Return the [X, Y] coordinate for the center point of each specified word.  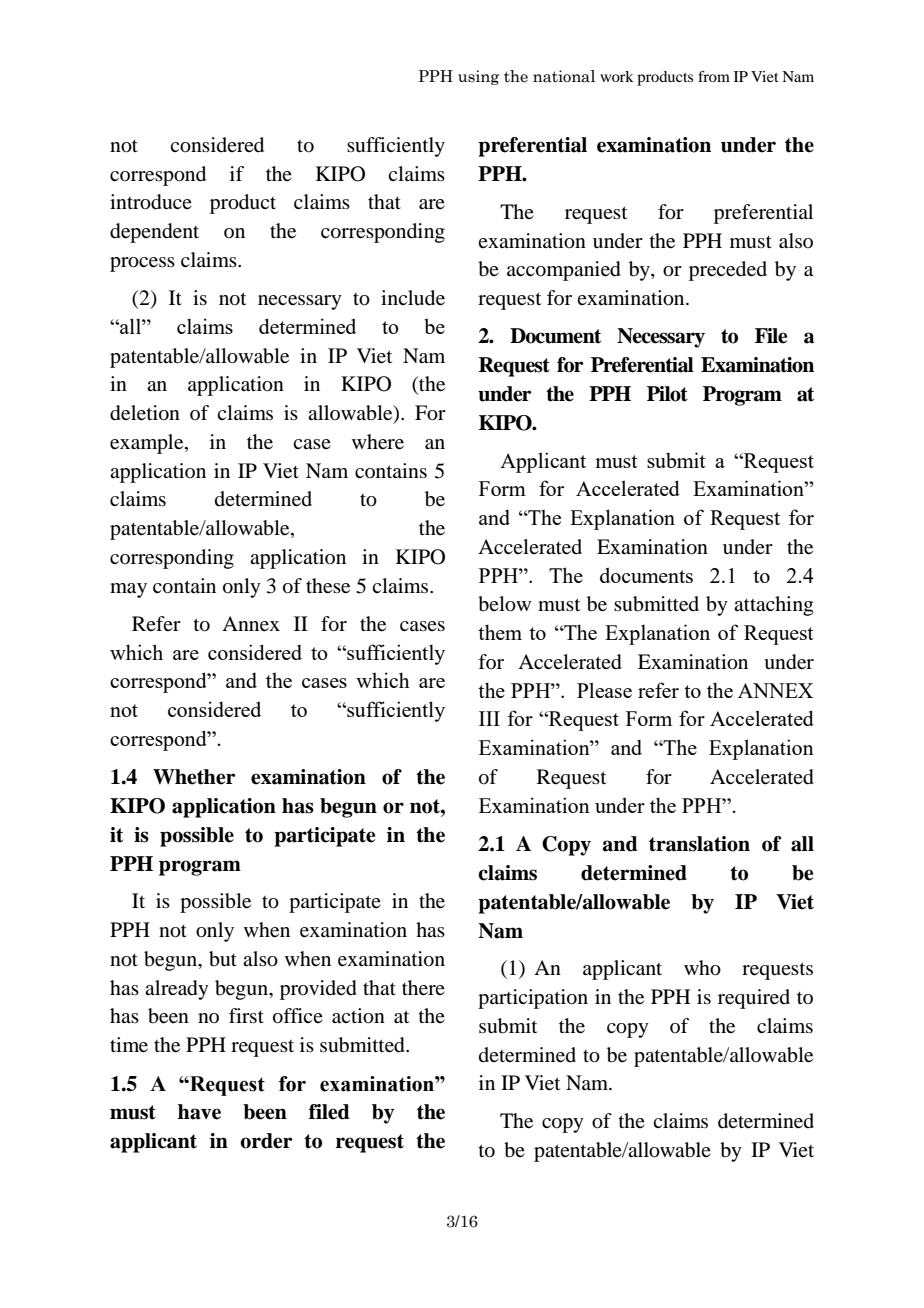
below [504, 604]
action [358, 1016]
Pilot [667, 394]
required [754, 999]
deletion [145, 413]
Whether [194, 777]
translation [699, 844]
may [128, 590]
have [199, 1112]
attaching [773, 606]
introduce [151, 202]
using [478, 77]
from [714, 76]
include [413, 298]
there [423, 988]
